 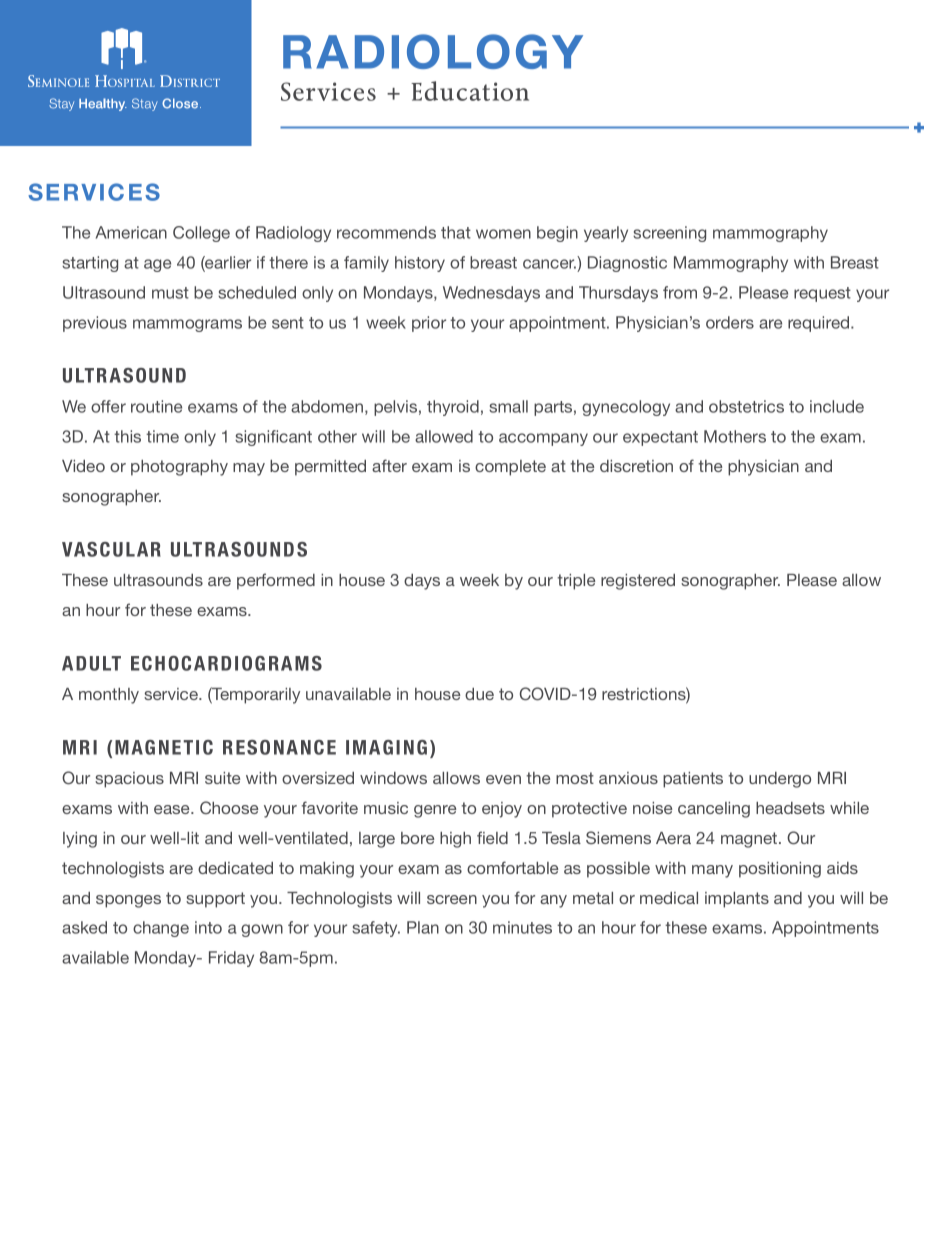 I want to click on ADULT, so click(x=91, y=663).
